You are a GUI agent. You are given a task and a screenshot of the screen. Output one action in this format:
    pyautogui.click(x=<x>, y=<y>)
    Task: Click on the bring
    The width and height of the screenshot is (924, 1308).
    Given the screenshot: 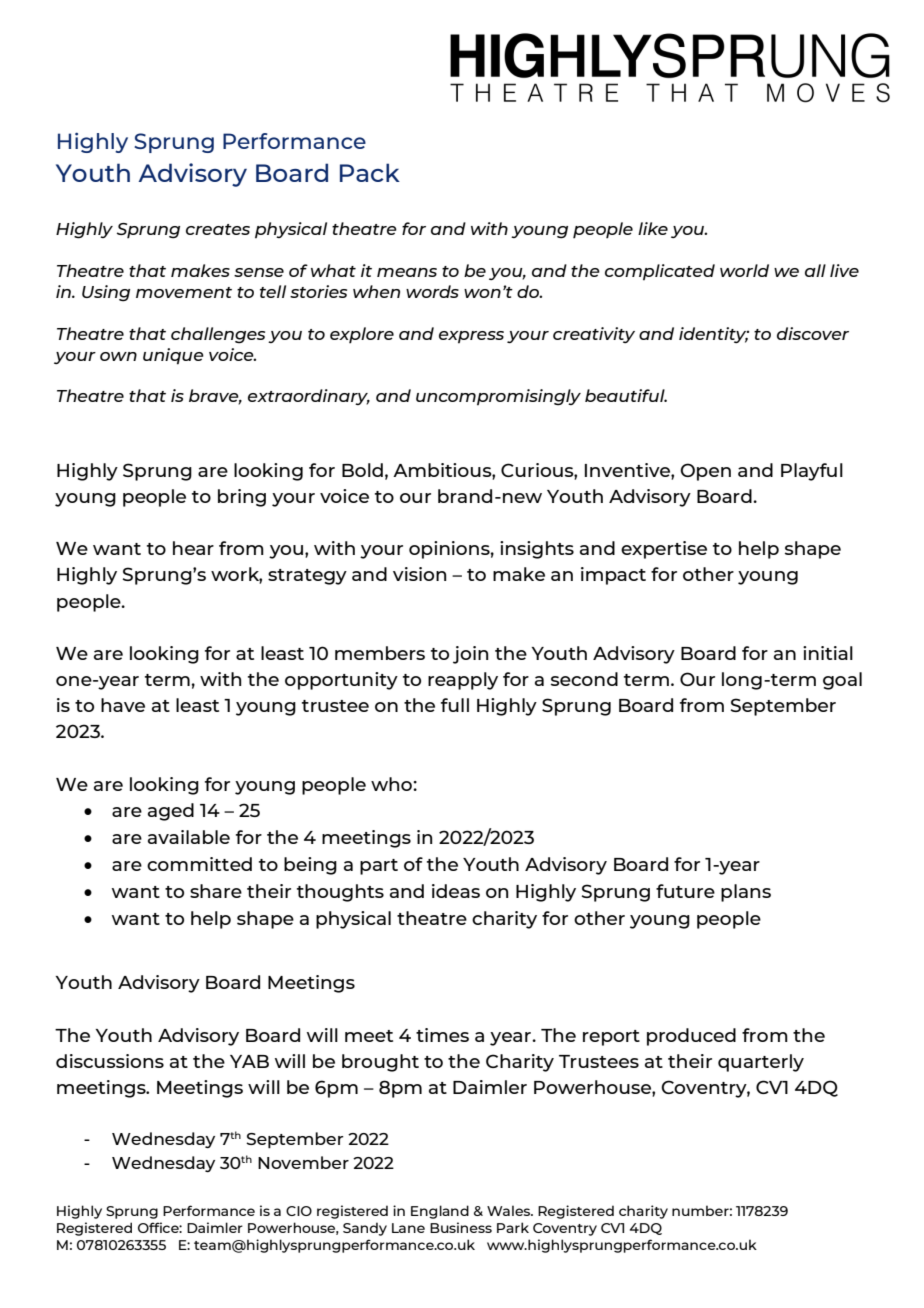 What is the action you would take?
    pyautogui.click(x=242, y=498)
